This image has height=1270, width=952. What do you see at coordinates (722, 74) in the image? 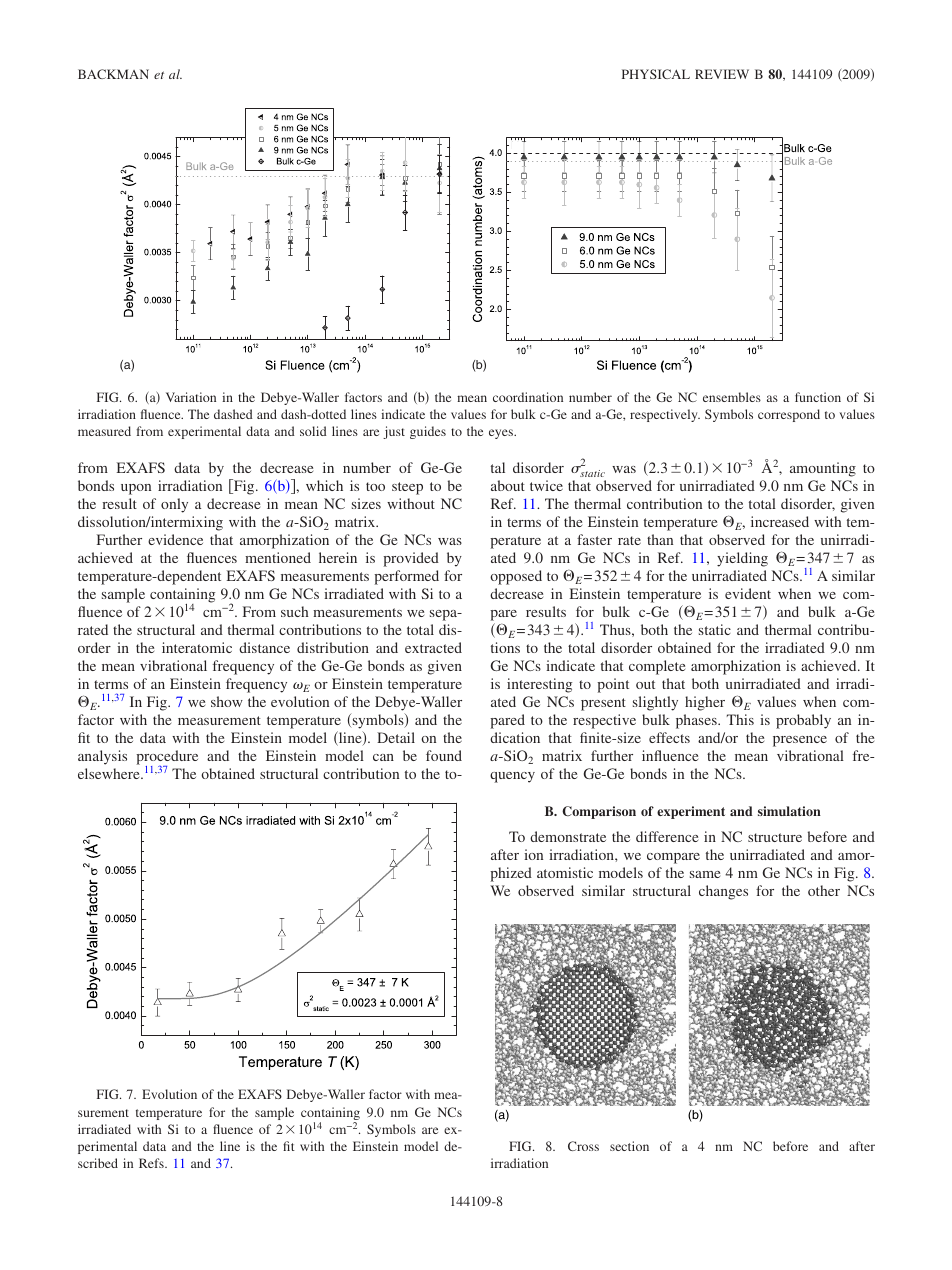
I see `REVIEW` at bounding box center [722, 74].
